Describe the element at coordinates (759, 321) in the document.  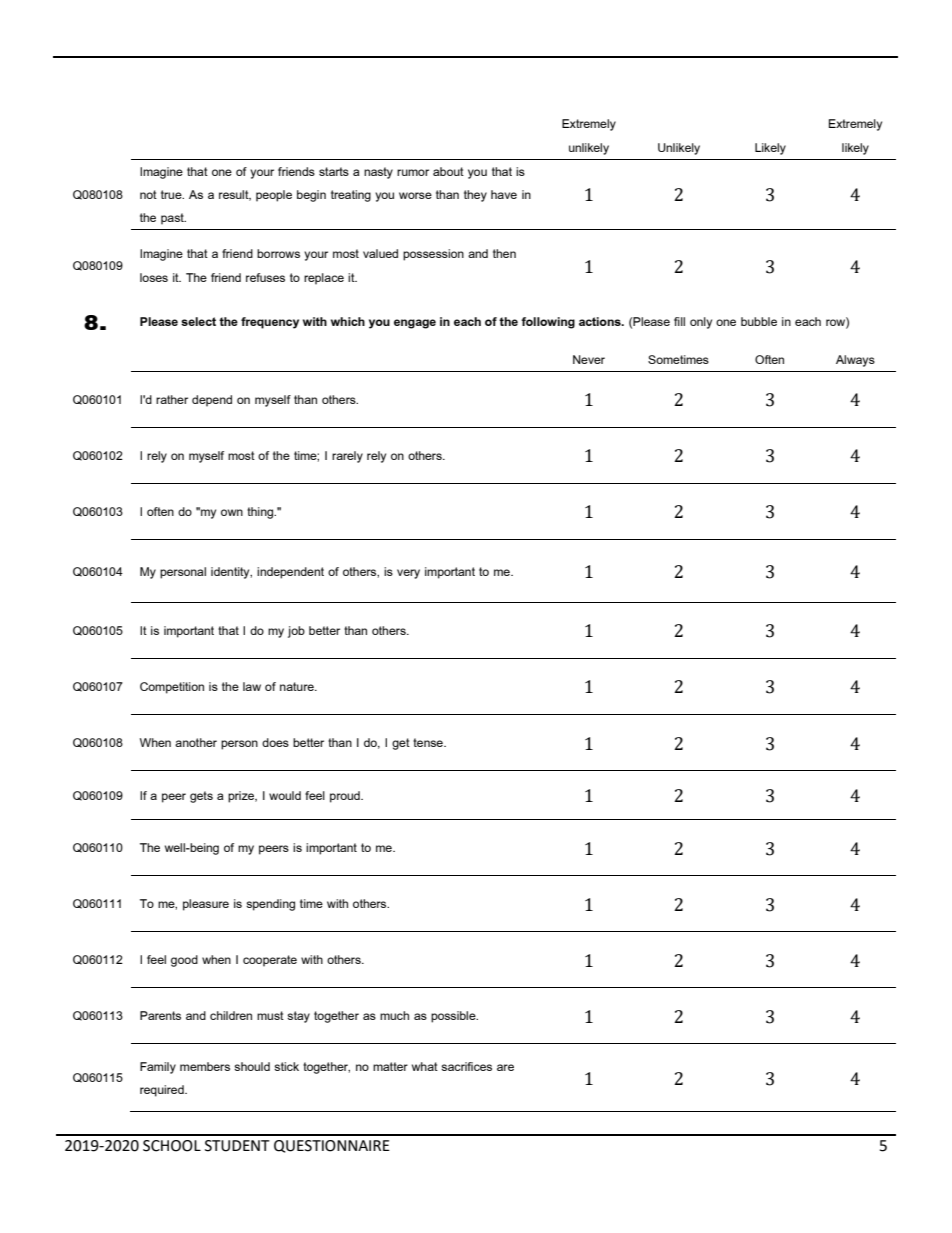
I see `bubble` at that location.
